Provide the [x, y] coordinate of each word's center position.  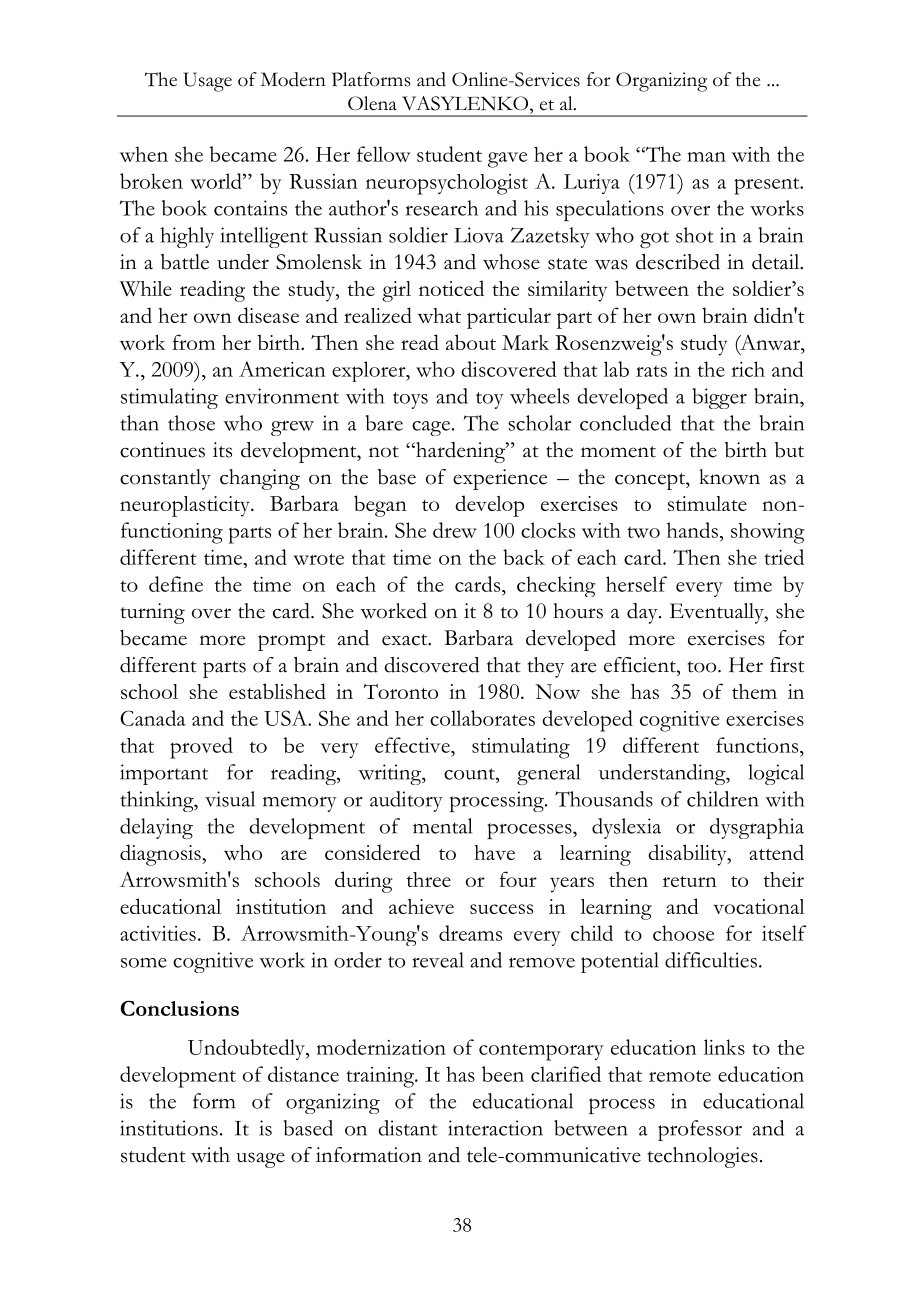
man [706, 157]
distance [303, 1074]
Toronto [401, 691]
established [277, 691]
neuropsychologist [447, 184]
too [703, 667]
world [217, 181]
